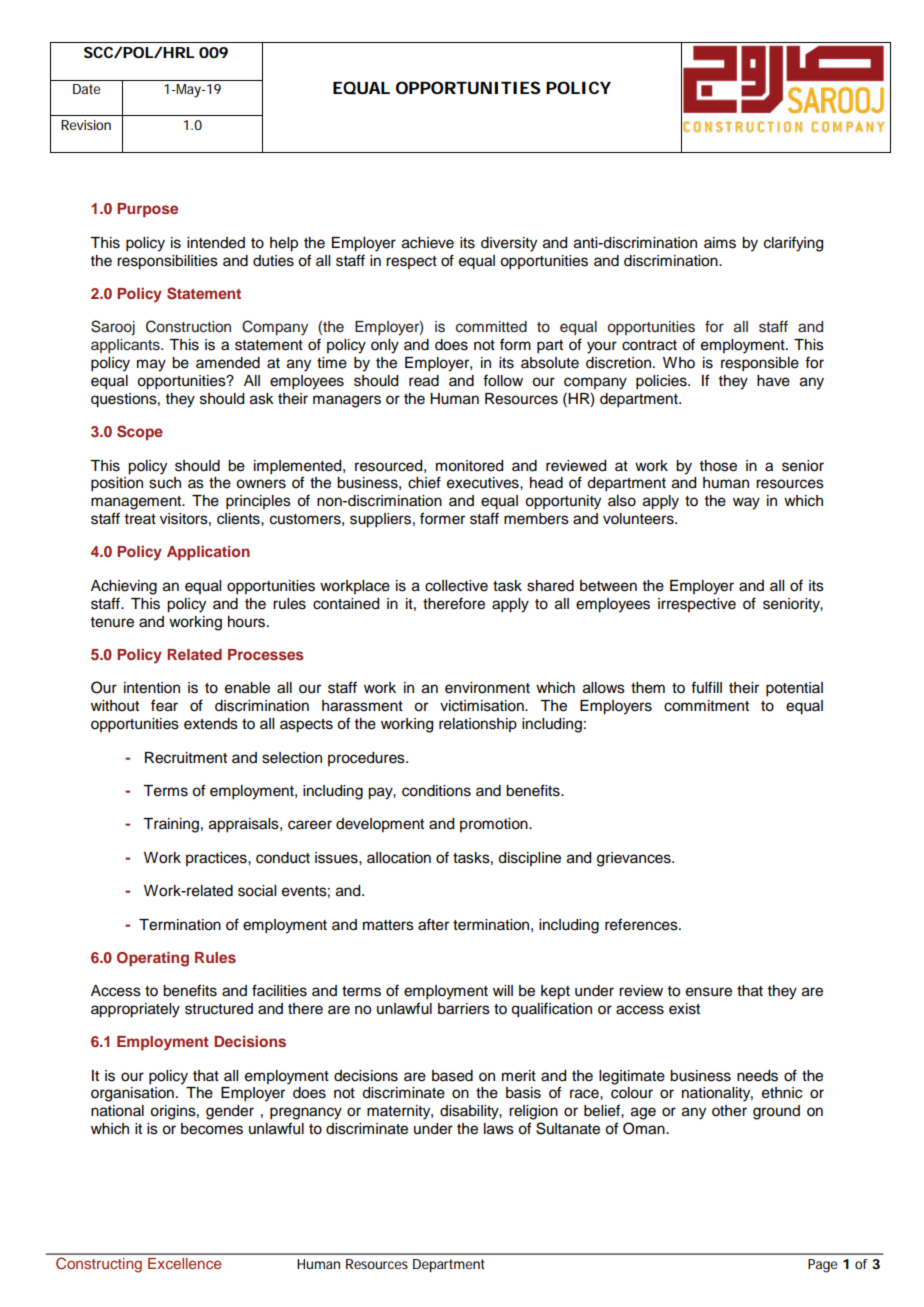 The image size is (924, 1307). Describe the element at coordinates (773, 381) in the screenshot. I see `have` at that location.
